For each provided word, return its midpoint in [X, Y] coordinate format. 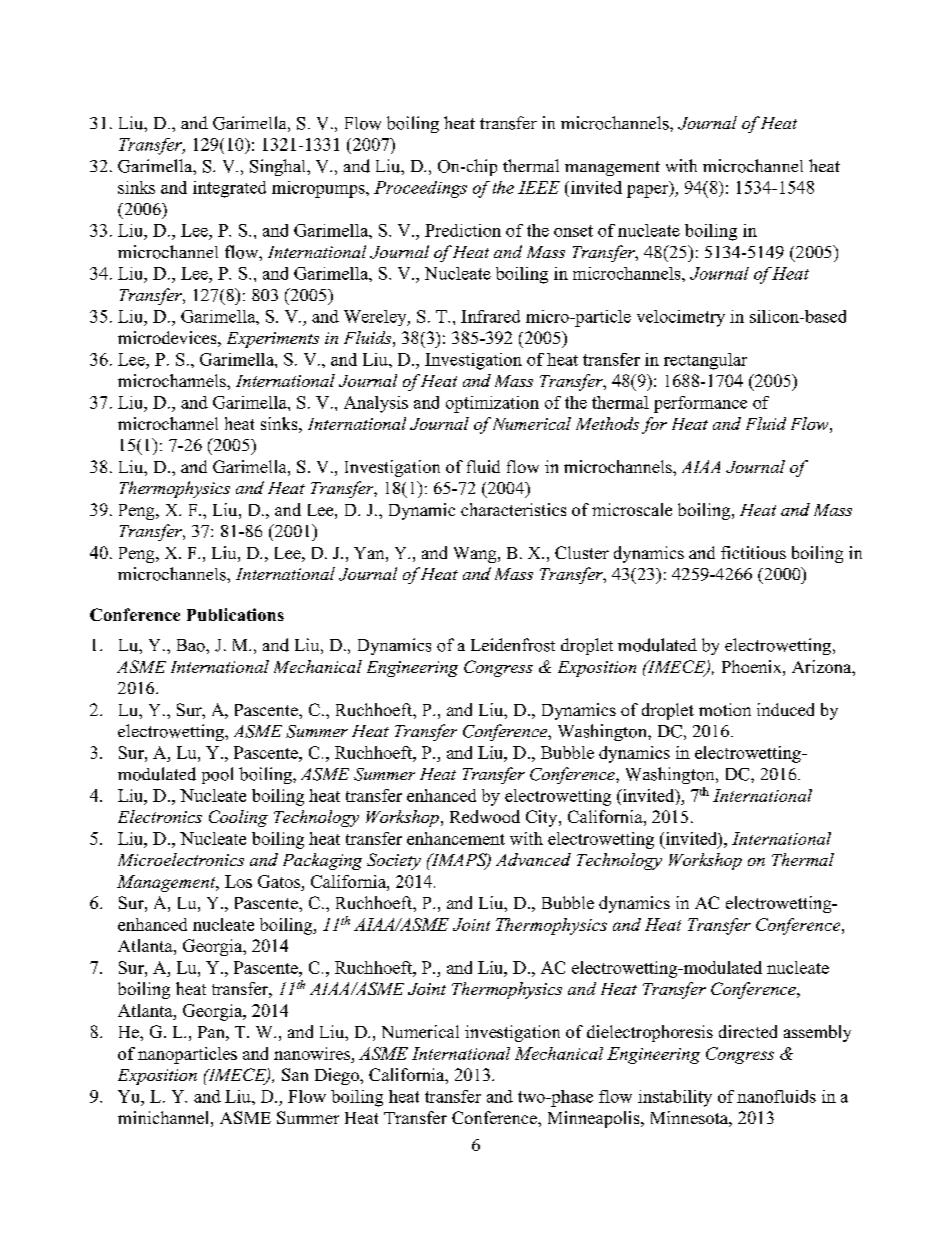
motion [725, 709]
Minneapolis [595, 1119]
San [295, 1074]
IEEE [539, 187]
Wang [476, 555]
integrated [229, 189]
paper [649, 190]
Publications [235, 614]
